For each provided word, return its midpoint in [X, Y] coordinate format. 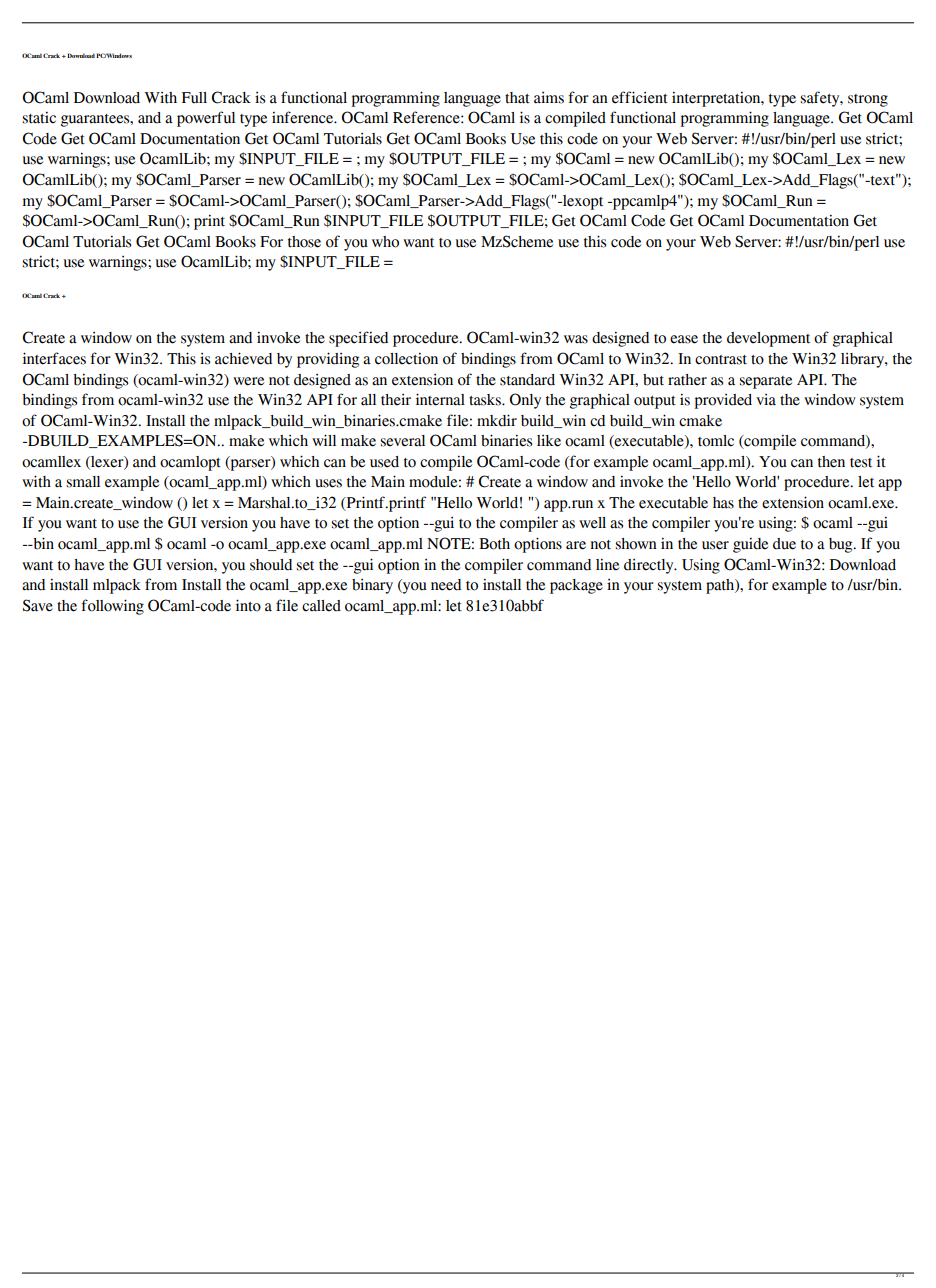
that [517, 98]
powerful [206, 119]
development [768, 339]
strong [868, 100]
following [112, 607]
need [446, 585]
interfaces [54, 358]
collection [406, 358]
